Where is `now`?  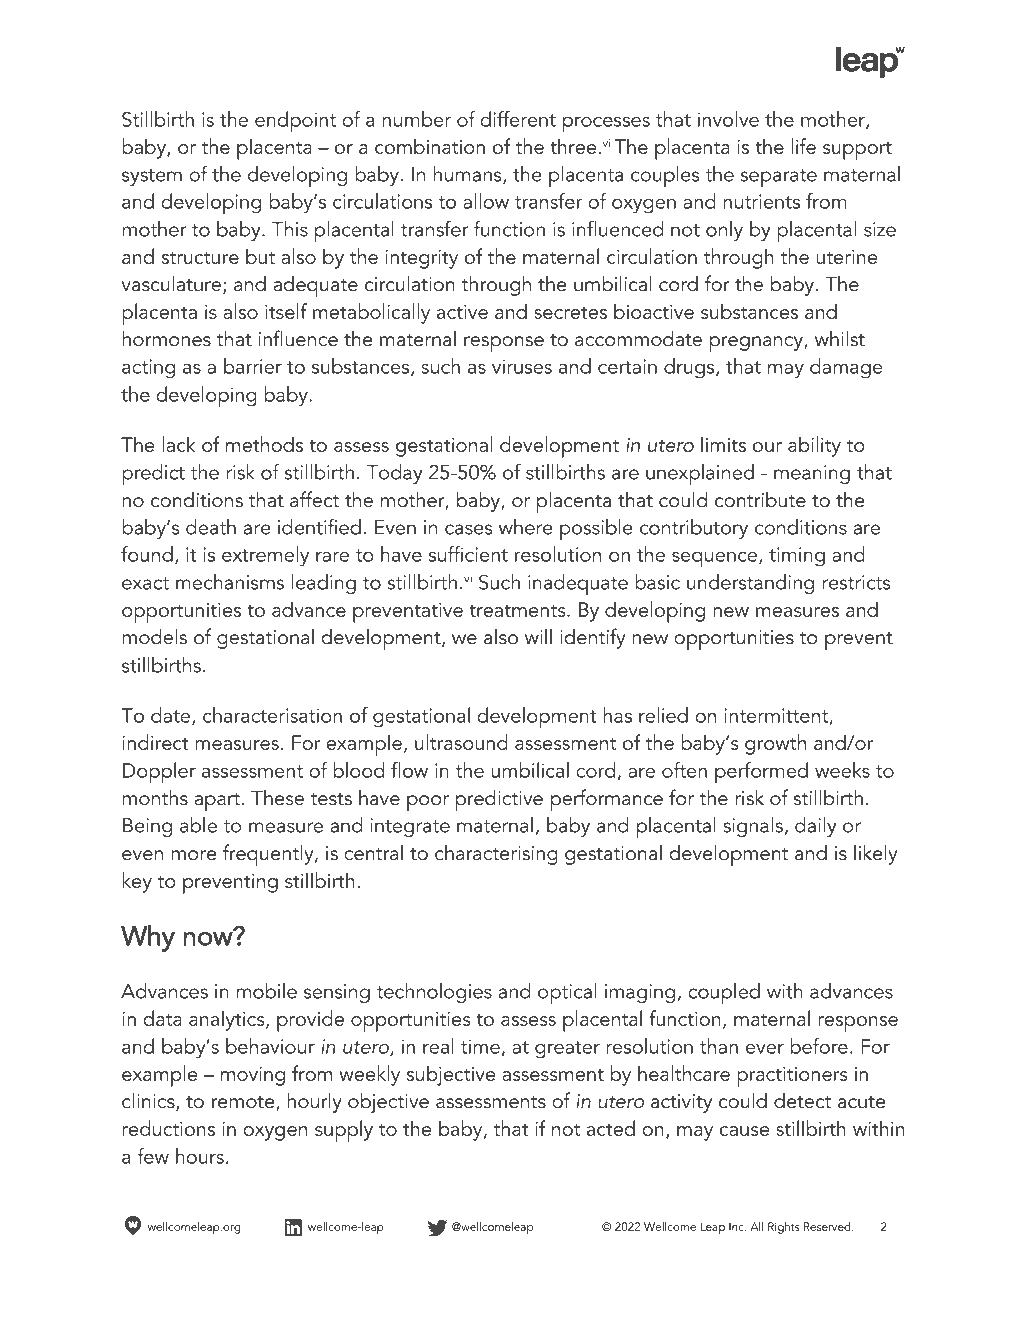 now is located at coordinates (209, 938).
